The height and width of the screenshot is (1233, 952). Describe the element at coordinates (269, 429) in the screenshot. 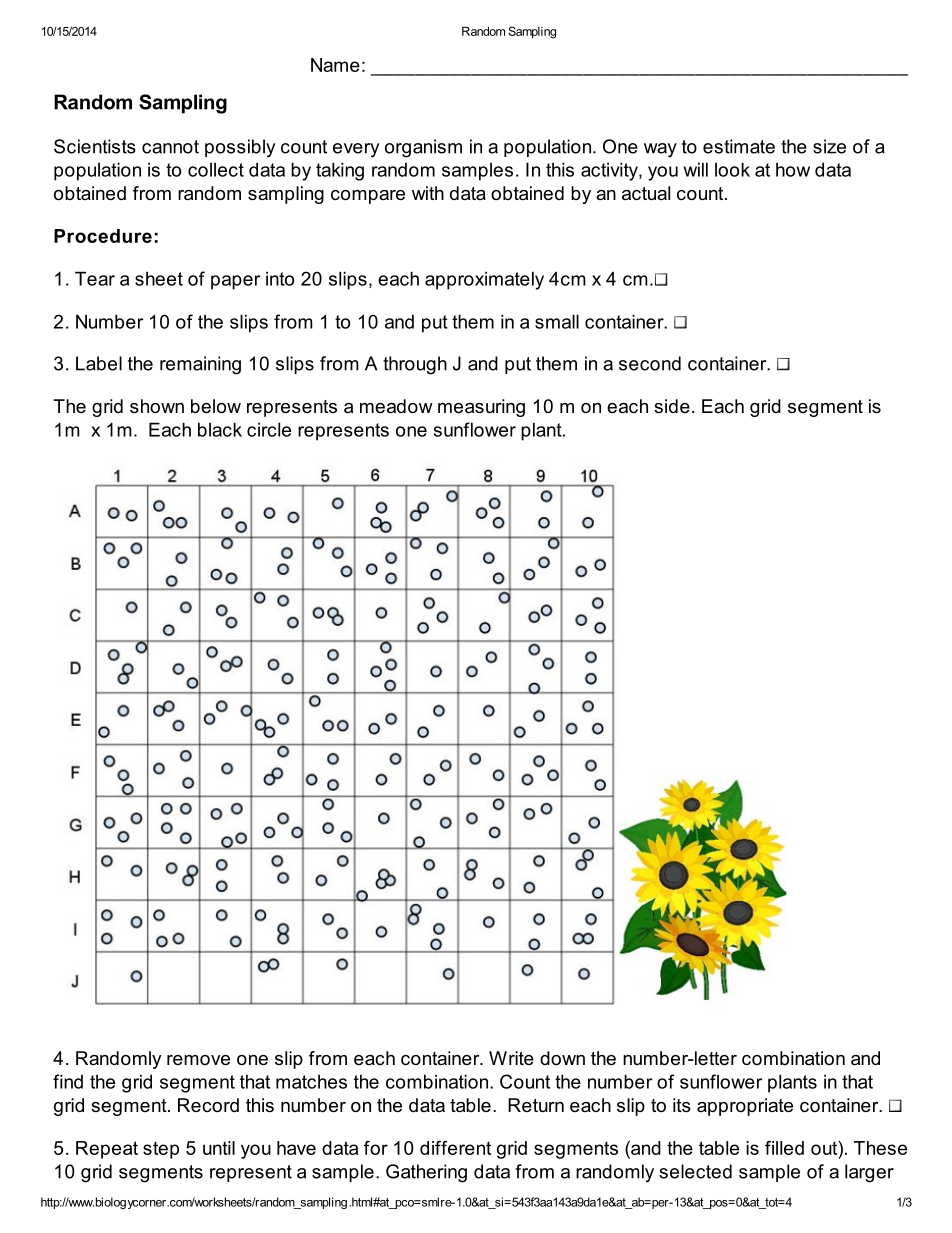

I see `circle` at that location.
